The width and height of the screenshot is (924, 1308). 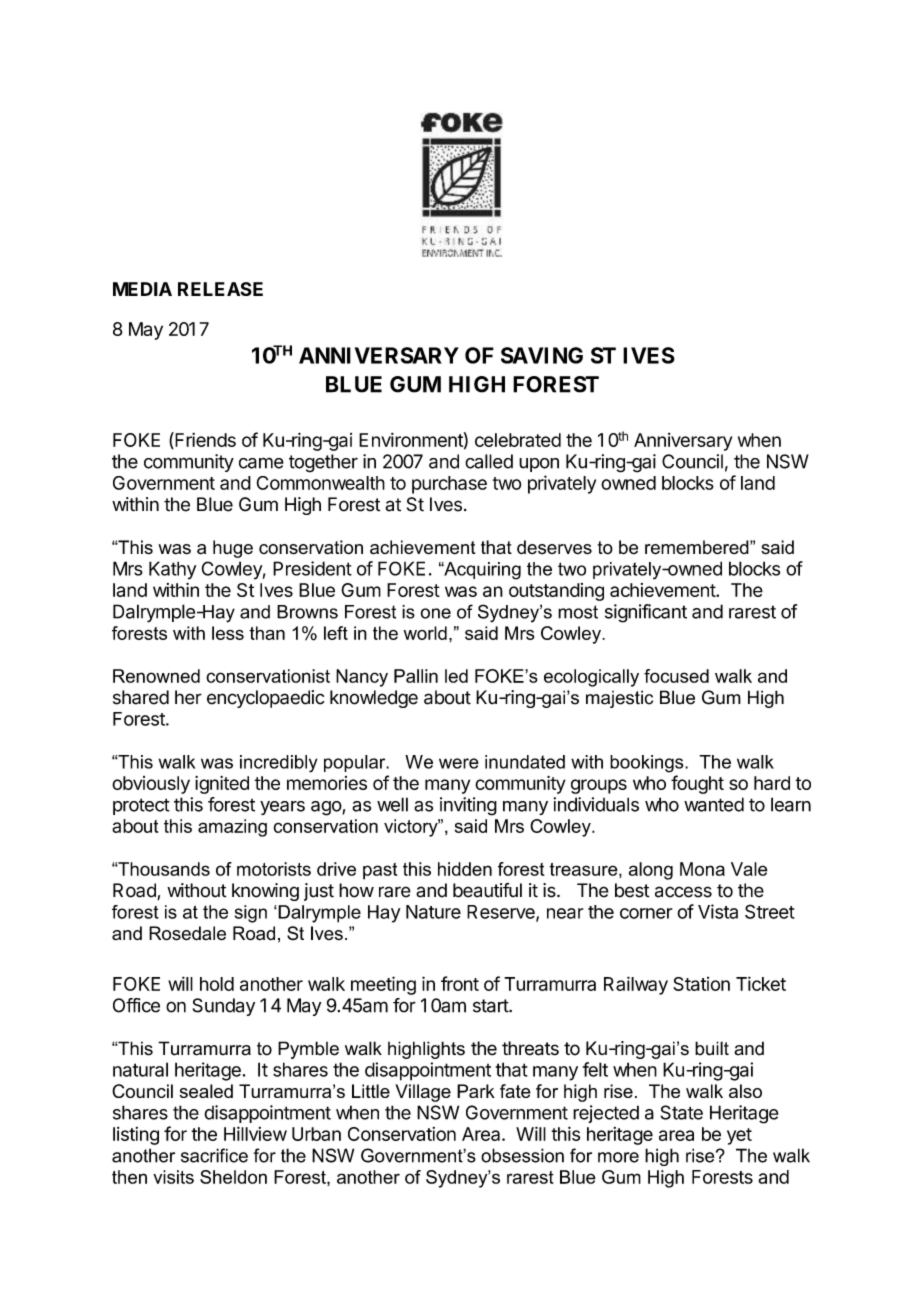 I want to click on SAVING, so click(x=542, y=355).
